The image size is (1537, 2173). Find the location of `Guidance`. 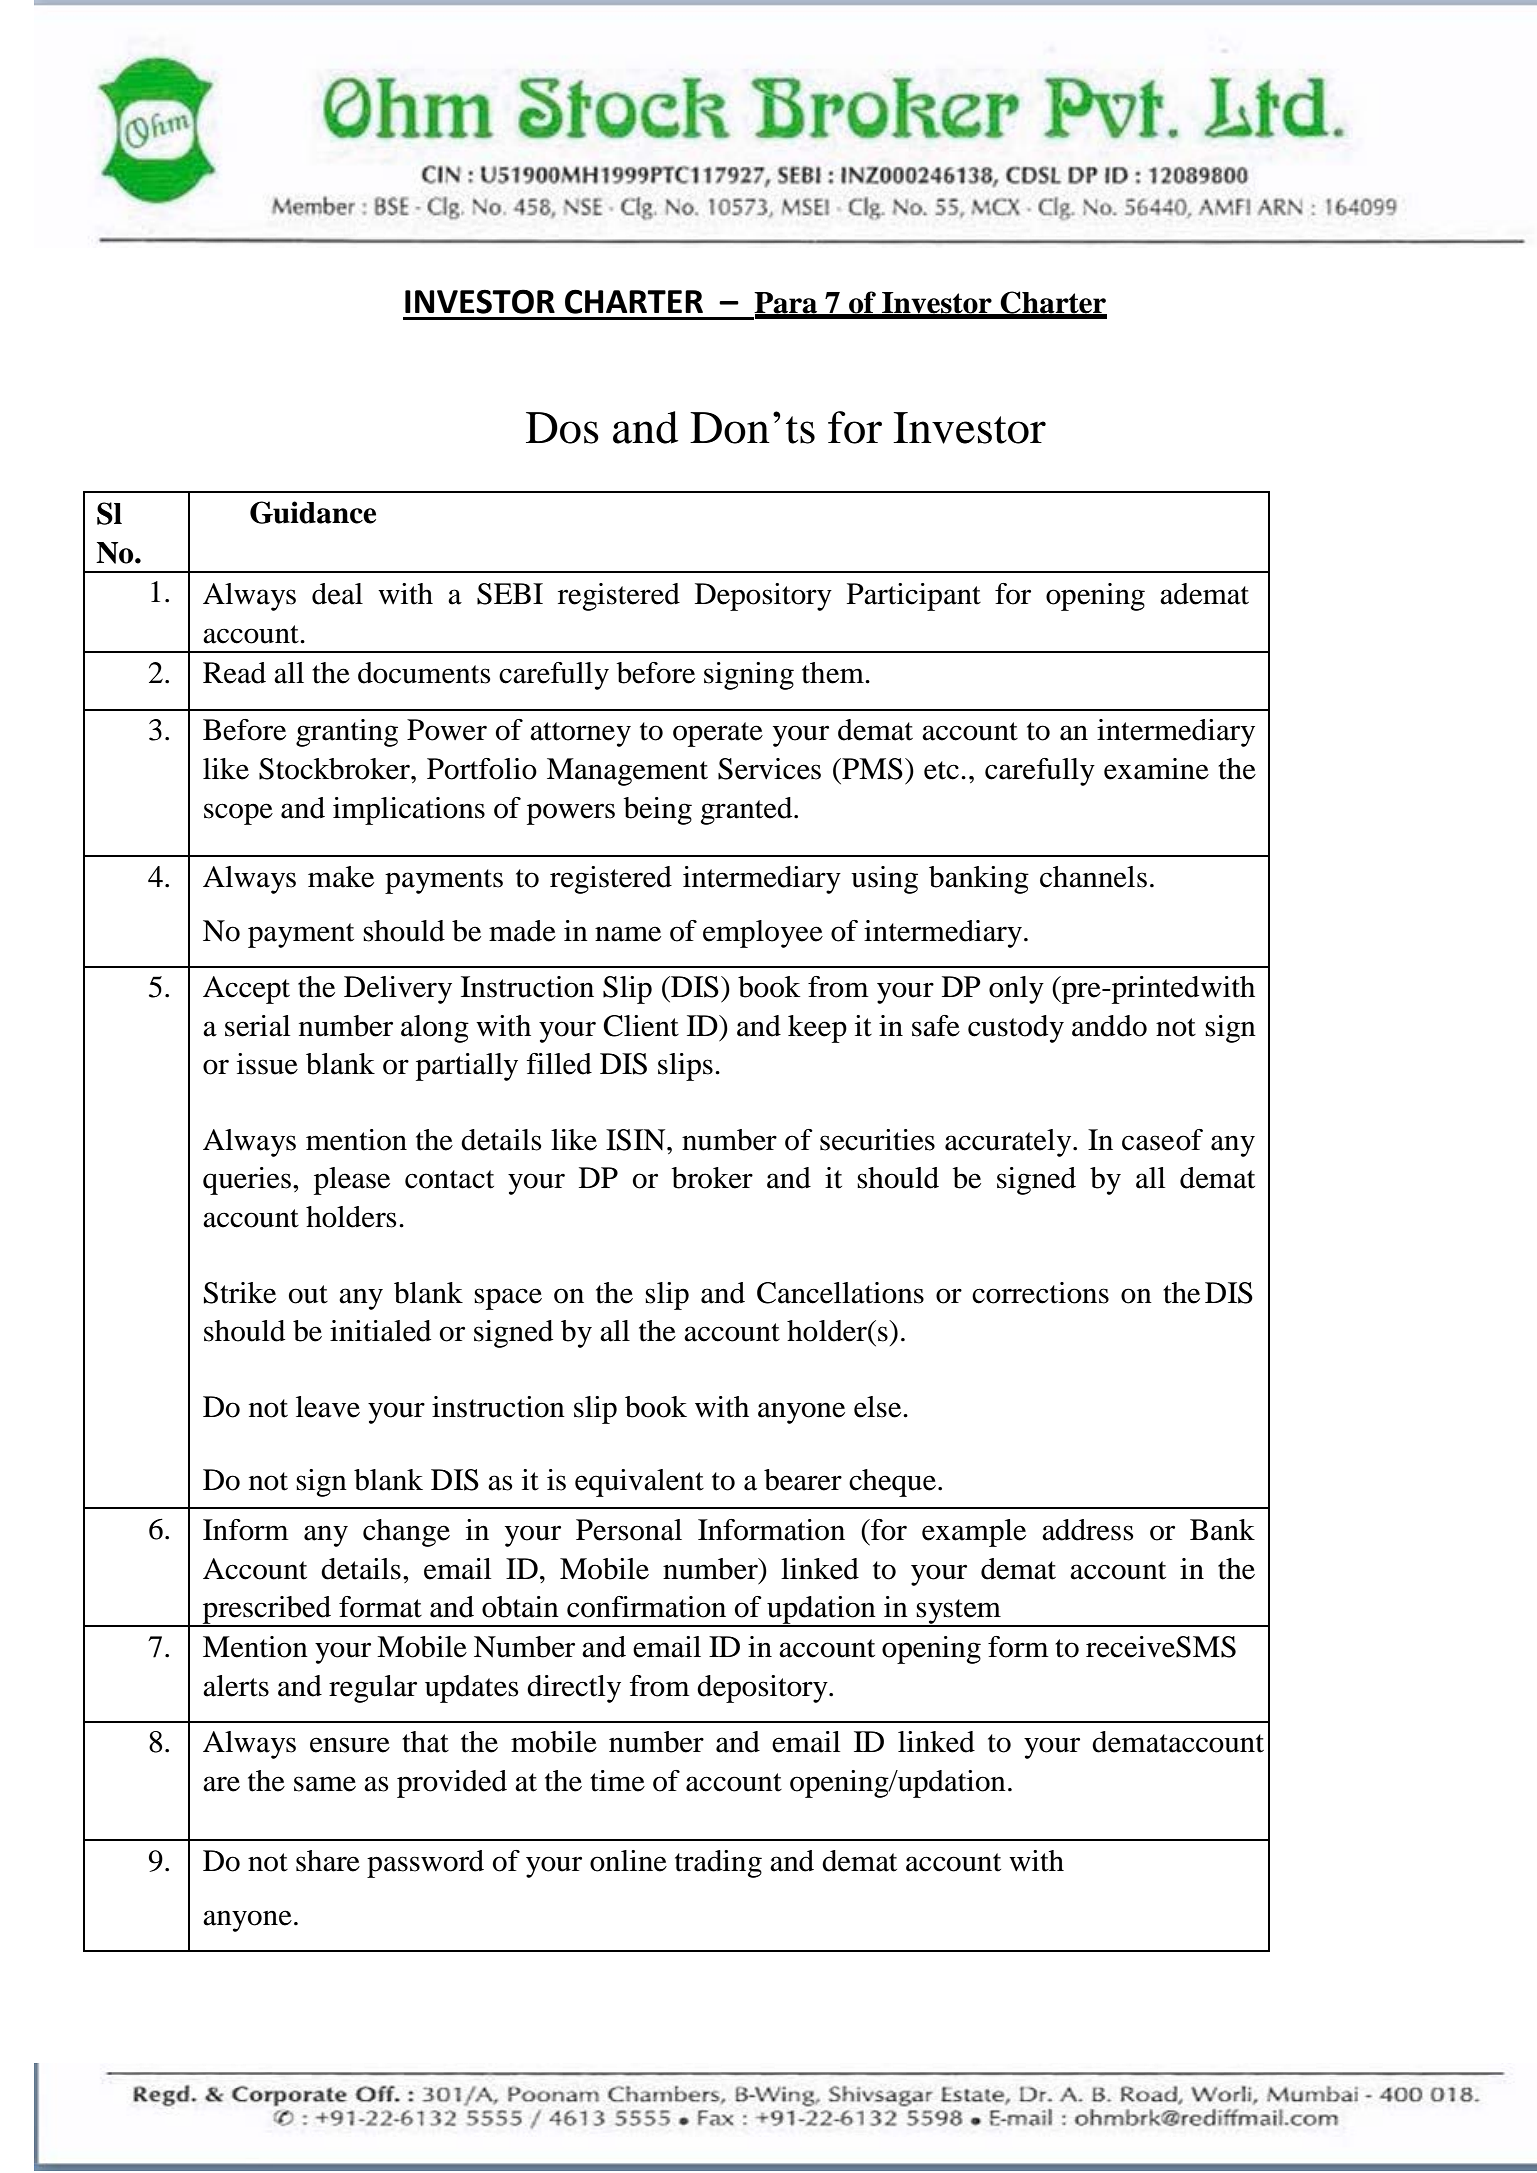

Guidance is located at coordinates (313, 512).
